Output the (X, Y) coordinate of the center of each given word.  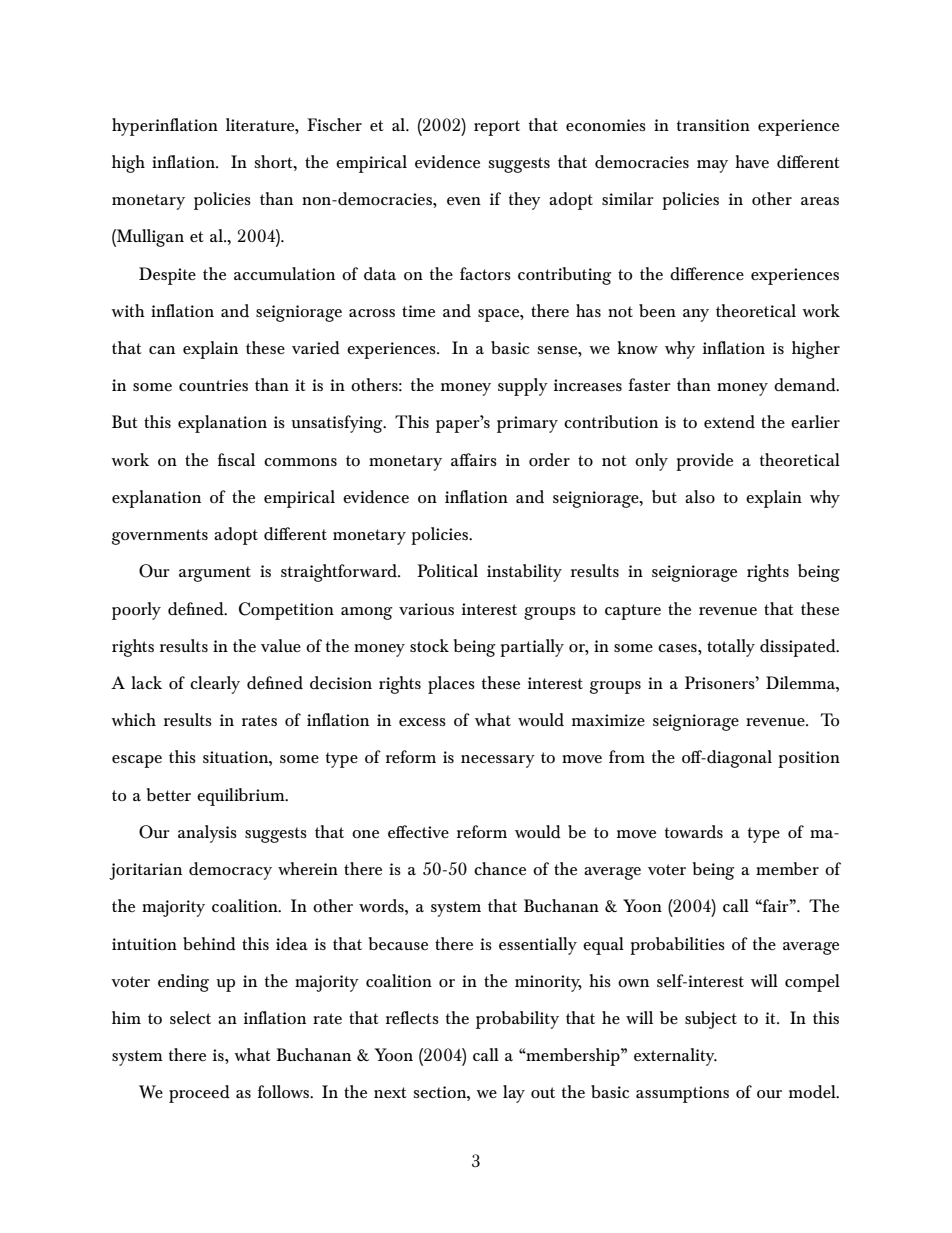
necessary (498, 761)
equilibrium (242, 797)
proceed (199, 1094)
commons (300, 462)
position (809, 759)
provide (704, 462)
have (752, 161)
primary (527, 424)
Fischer (334, 124)
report (497, 128)
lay (514, 1094)
